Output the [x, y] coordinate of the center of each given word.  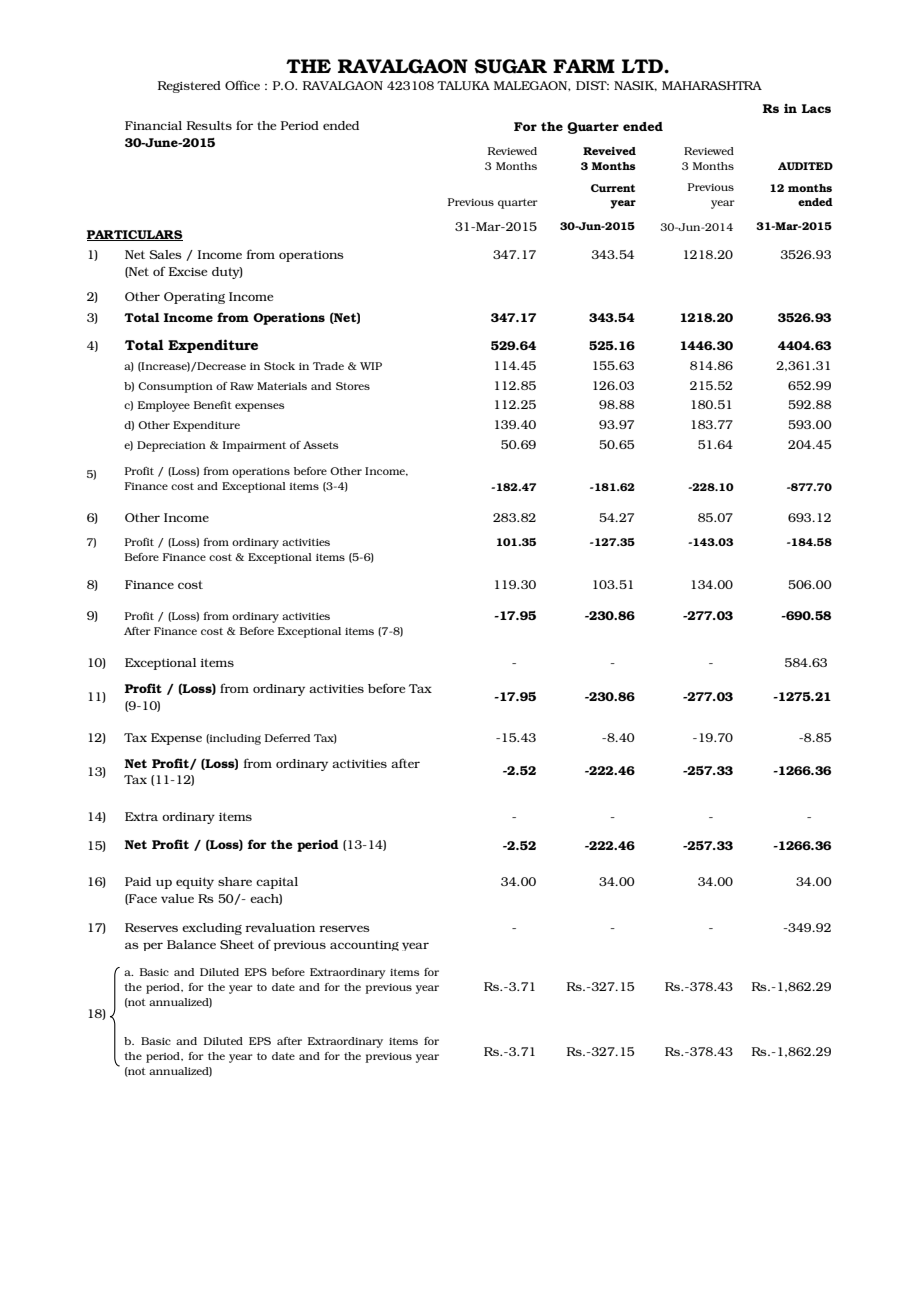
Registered [189, 87]
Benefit [213, 405]
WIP [371, 366]
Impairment [254, 446]
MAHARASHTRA [712, 85]
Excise [188, 271]
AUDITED [805, 166]
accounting [364, 946]
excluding [212, 929]
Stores [353, 386]
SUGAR [510, 66]
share [235, 881]
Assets [321, 445]
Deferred [287, 738]
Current [613, 188]
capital [277, 883]
